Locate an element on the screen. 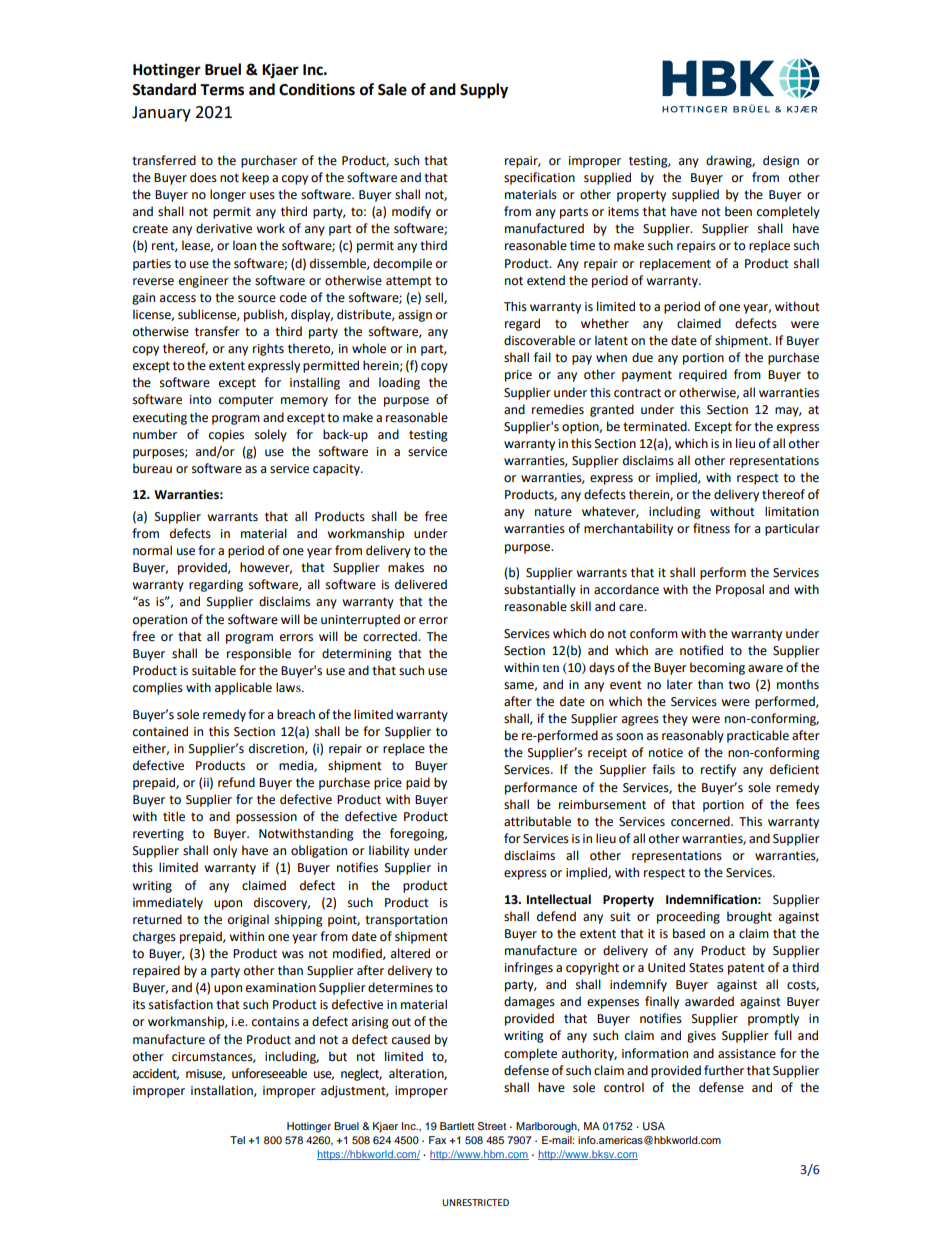 The height and width of the screenshot is (1233, 952). notified is located at coordinates (701, 650).
